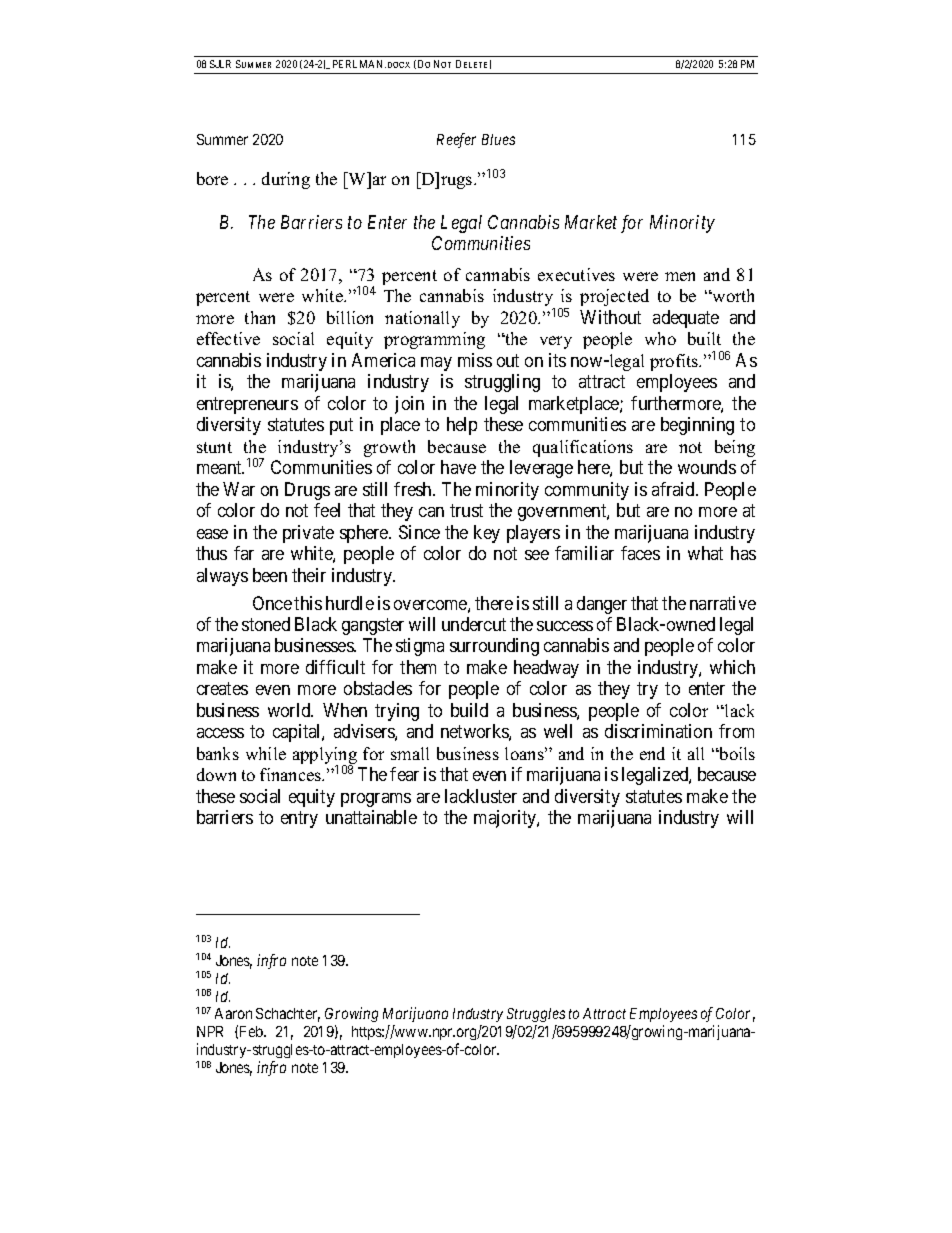 The height and width of the image is (1233, 952). Describe the element at coordinates (233, 1013) in the image. I see `Aaron` at that location.
